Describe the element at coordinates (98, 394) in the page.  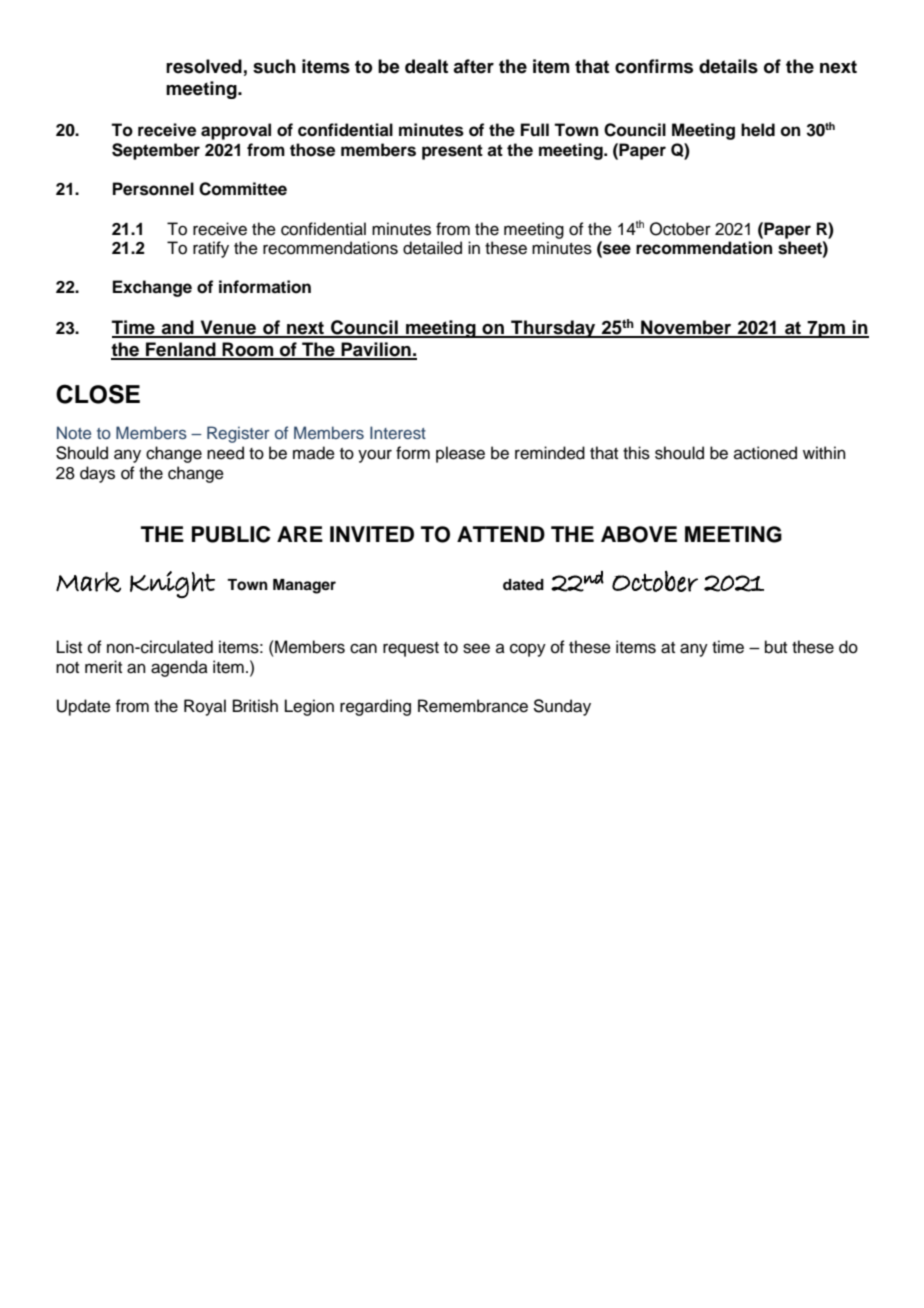
I see `CLOSE` at that location.
